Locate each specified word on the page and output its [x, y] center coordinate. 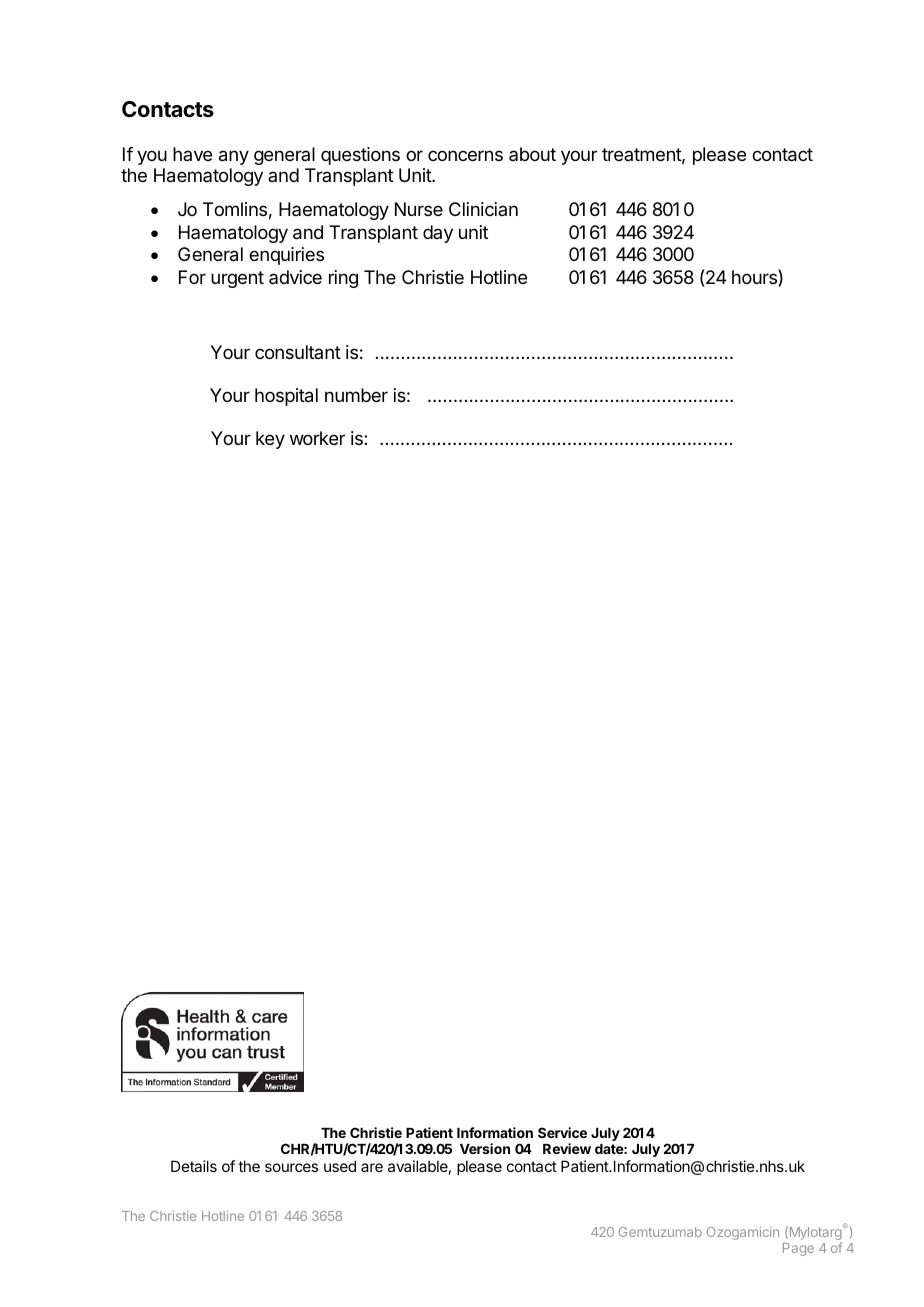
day [438, 234]
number [356, 395]
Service [562, 1132]
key [270, 440]
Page [798, 1249]
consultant [298, 352]
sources [291, 1167]
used [340, 1166]
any [234, 157]
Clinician [483, 209]
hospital [286, 397]
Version [485, 1148]
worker [317, 438]
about [532, 154]
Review [567, 1148]
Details [194, 1166]
